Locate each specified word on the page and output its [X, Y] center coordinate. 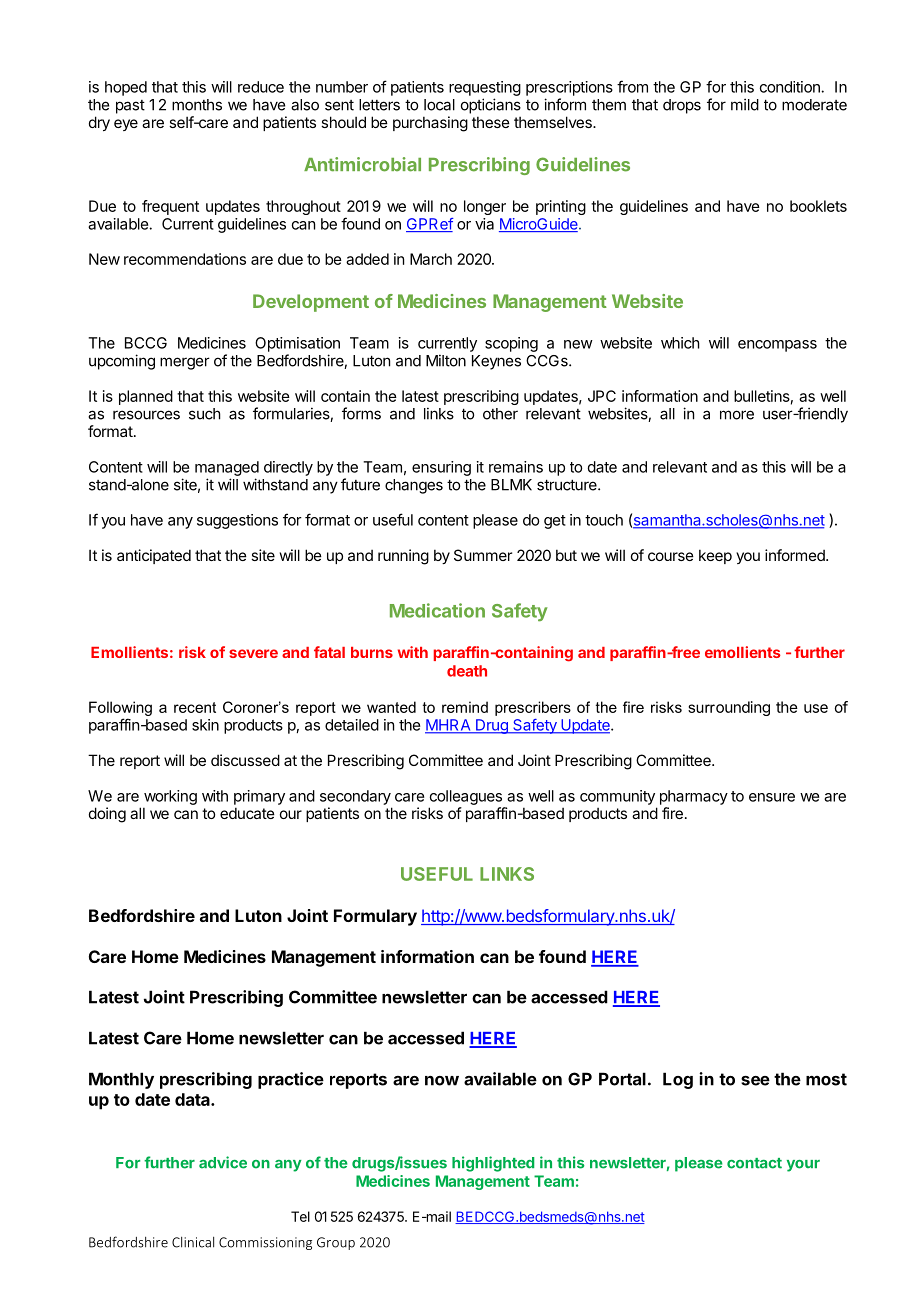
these [491, 122]
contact [754, 1163]
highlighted [493, 1164]
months [197, 105]
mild [745, 104]
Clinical [193, 1242]
